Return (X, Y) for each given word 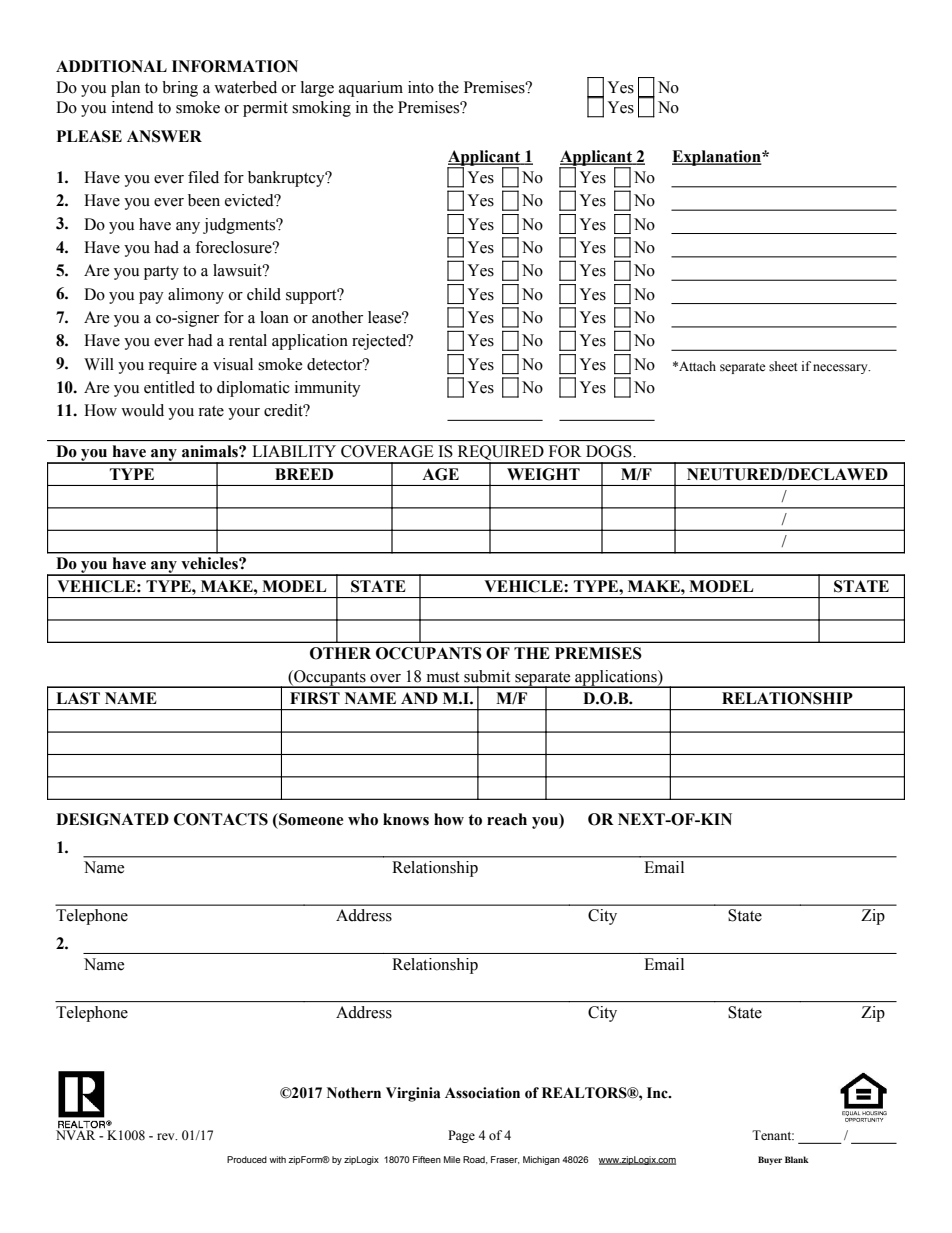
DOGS (610, 451)
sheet (783, 366)
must (443, 677)
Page (461, 1136)
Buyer (770, 1160)
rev (167, 1136)
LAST (78, 698)
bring (180, 89)
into (421, 87)
